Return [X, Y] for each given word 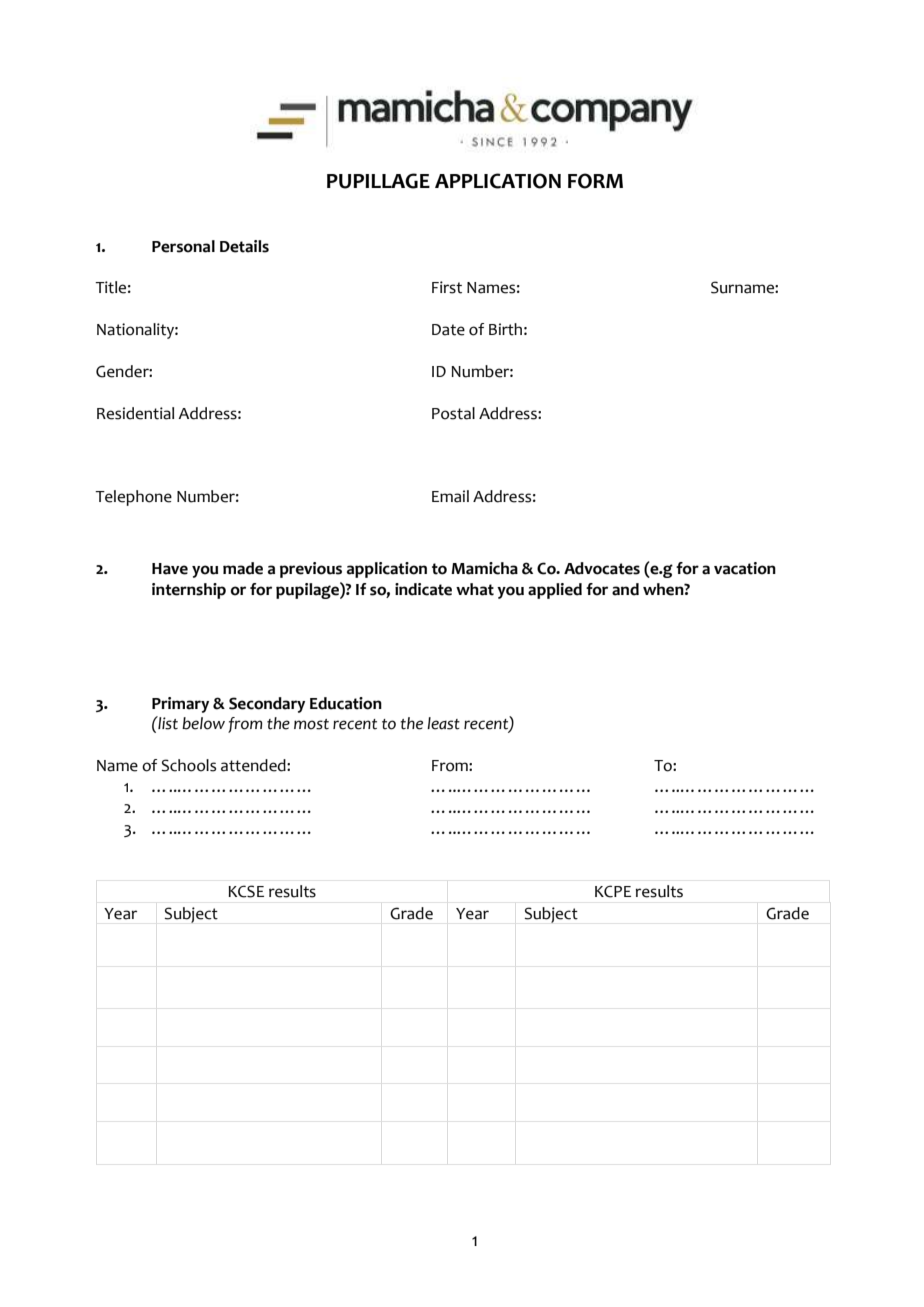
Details [244, 246]
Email [450, 496]
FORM [595, 181]
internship [189, 591]
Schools [189, 765]
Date [448, 330]
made [243, 568]
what [475, 589]
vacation [745, 568]
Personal [183, 246]
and [625, 589]
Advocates [602, 568]
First [447, 287]
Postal [453, 413]
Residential [135, 413]
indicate [423, 589]
